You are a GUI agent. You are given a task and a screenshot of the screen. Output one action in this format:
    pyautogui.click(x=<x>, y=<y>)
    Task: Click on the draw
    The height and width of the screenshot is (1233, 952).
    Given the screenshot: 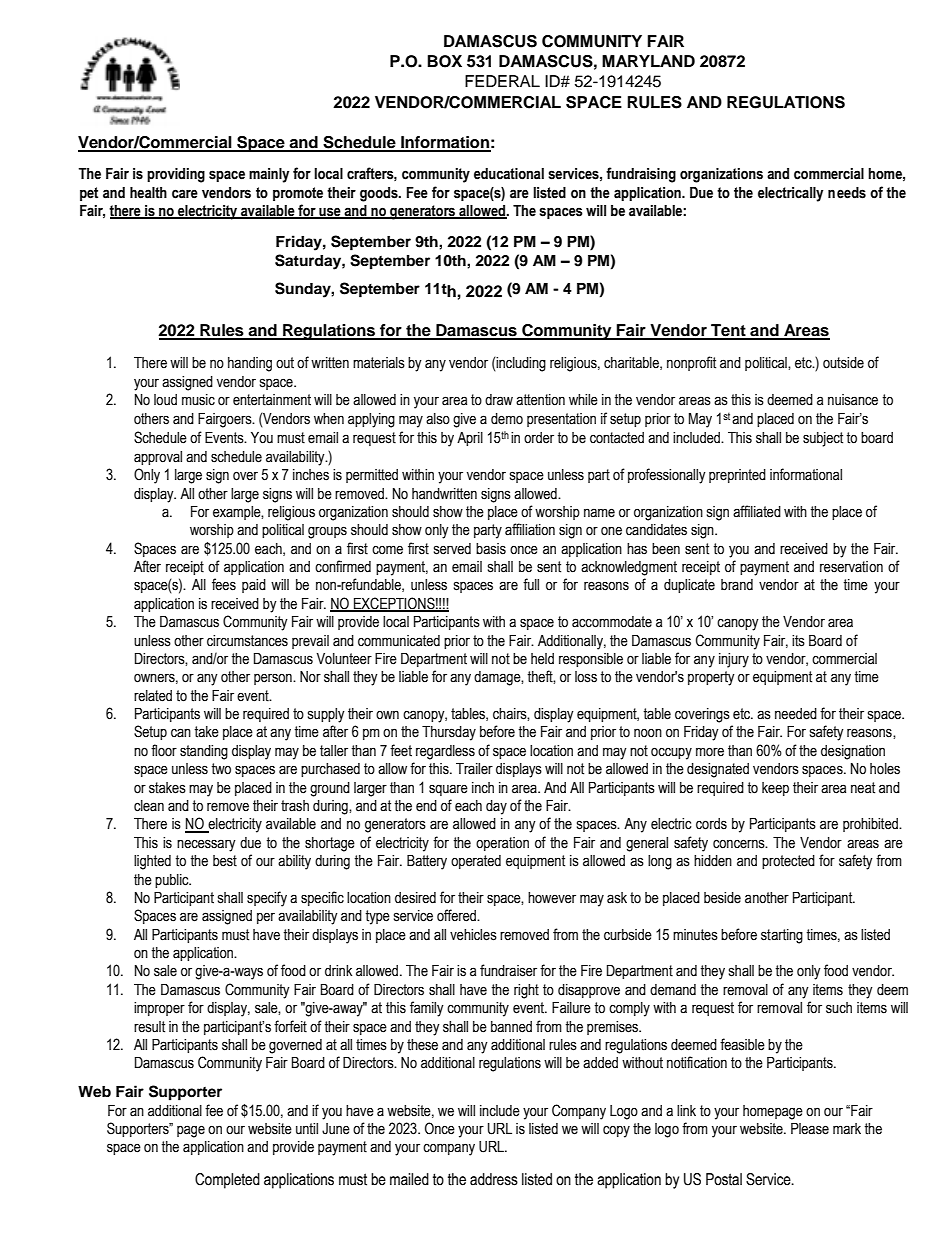 What is the action you would take?
    pyautogui.click(x=499, y=400)
